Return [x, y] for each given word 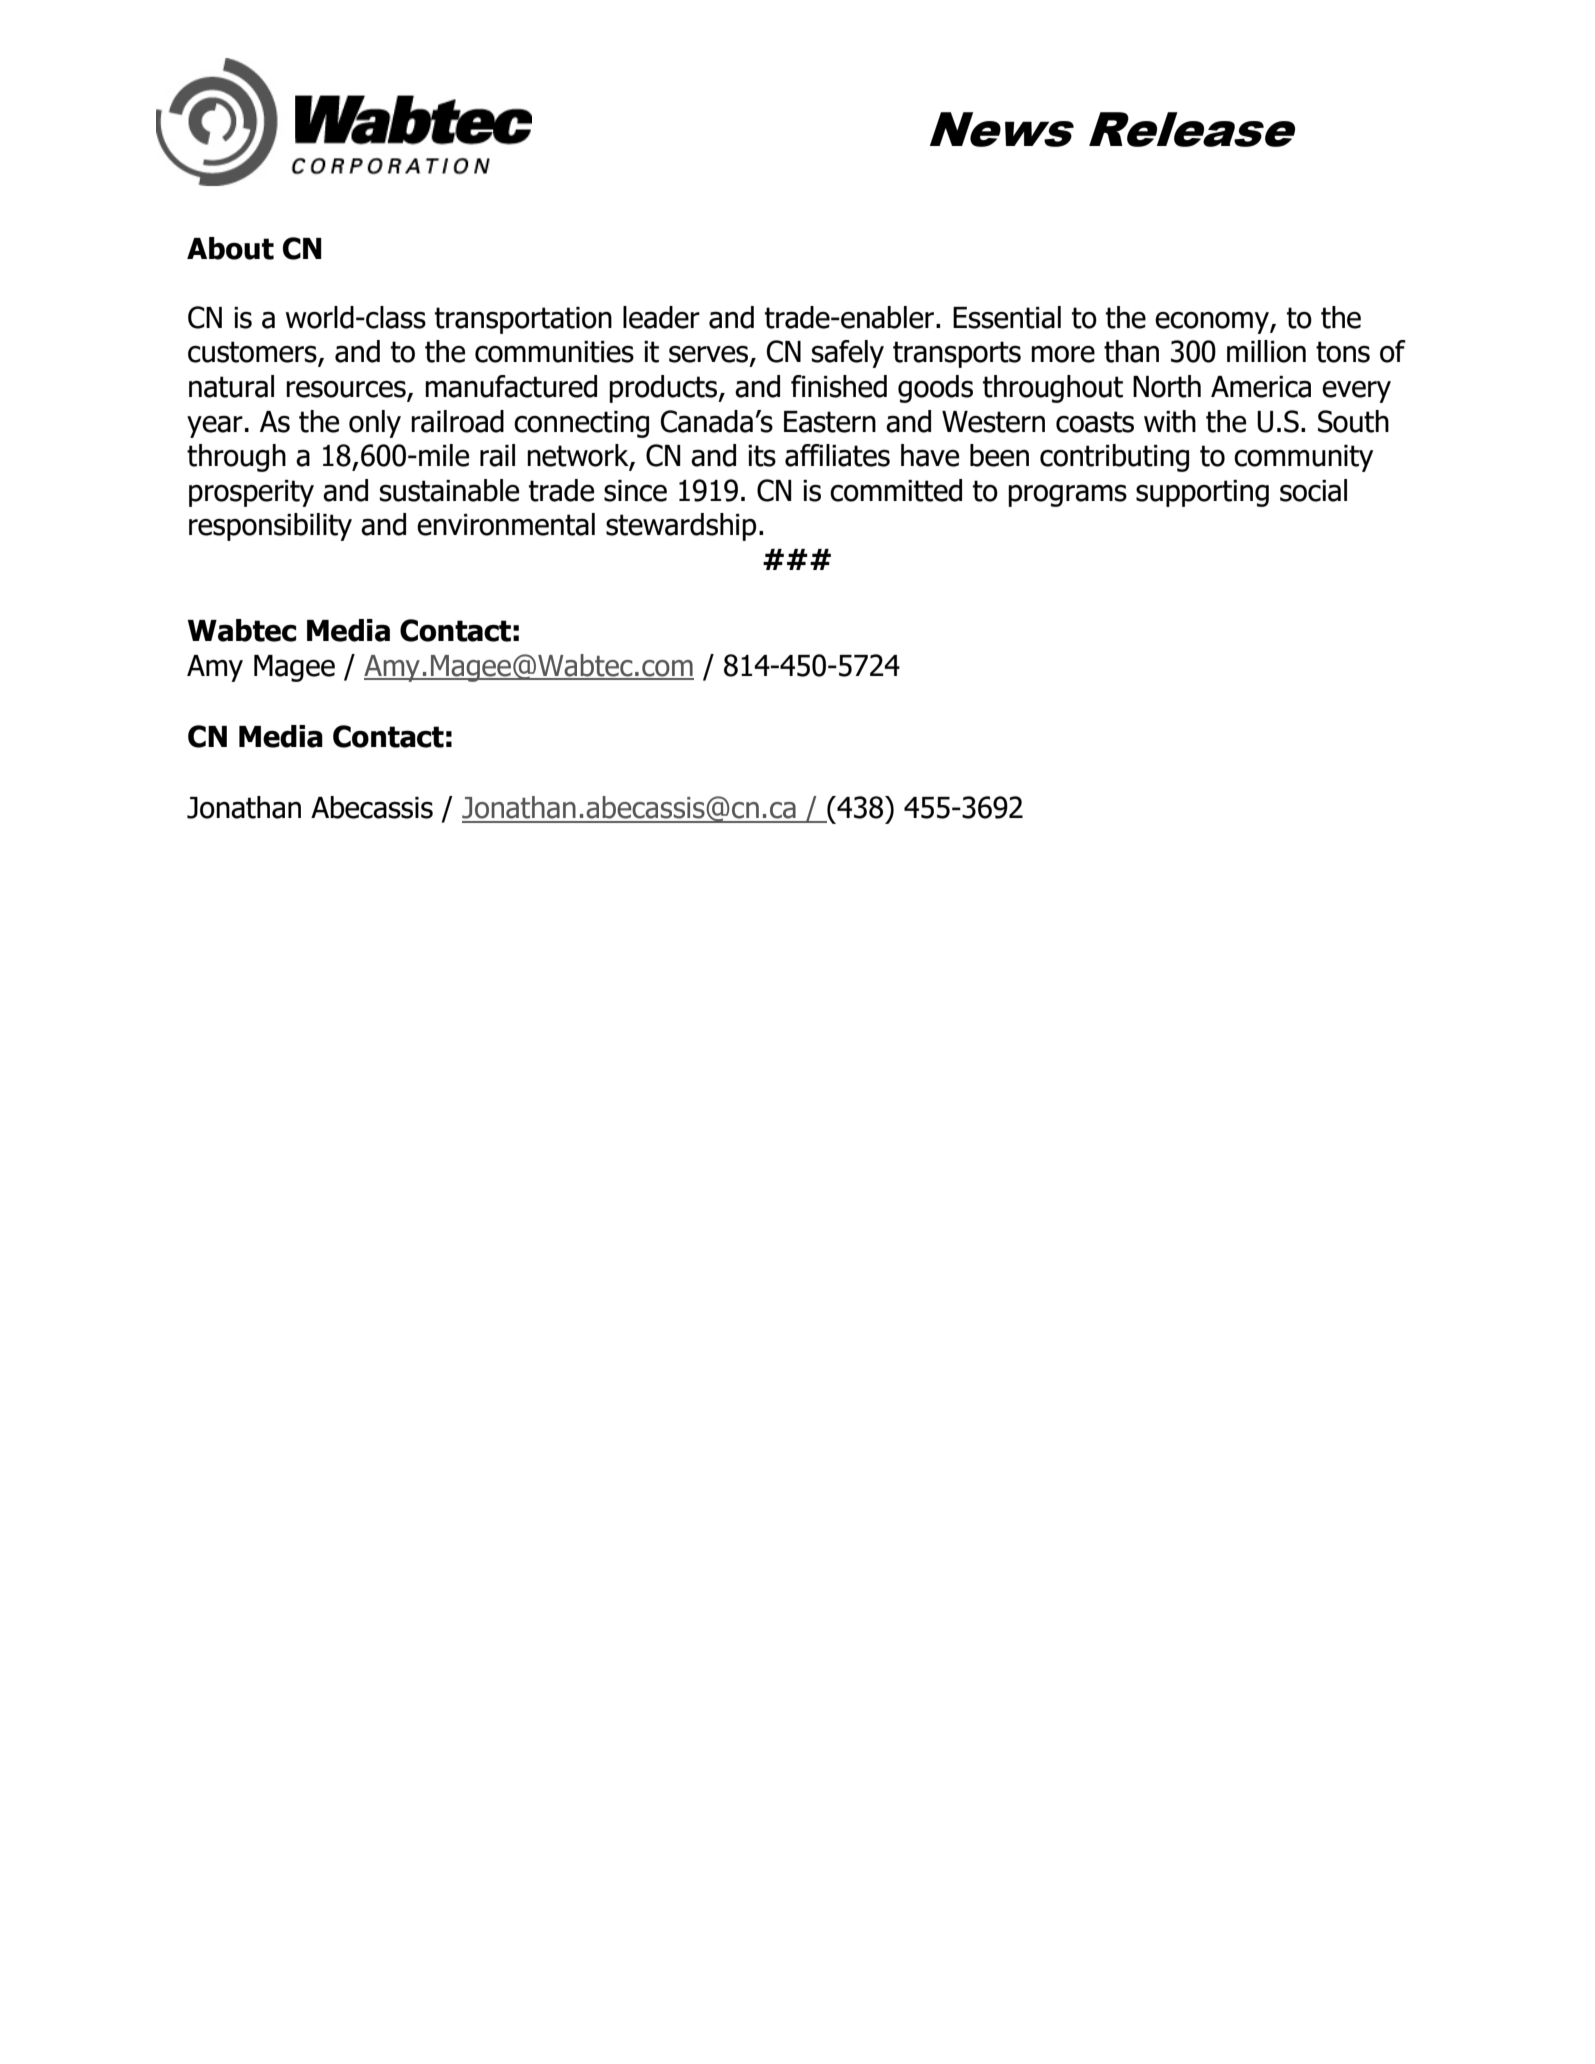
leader [661, 317]
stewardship [681, 527]
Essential [1007, 317]
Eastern [830, 422]
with [1170, 421]
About [230, 248]
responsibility [270, 527]
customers [253, 353]
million [1266, 351]
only [375, 424]
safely [848, 354]
